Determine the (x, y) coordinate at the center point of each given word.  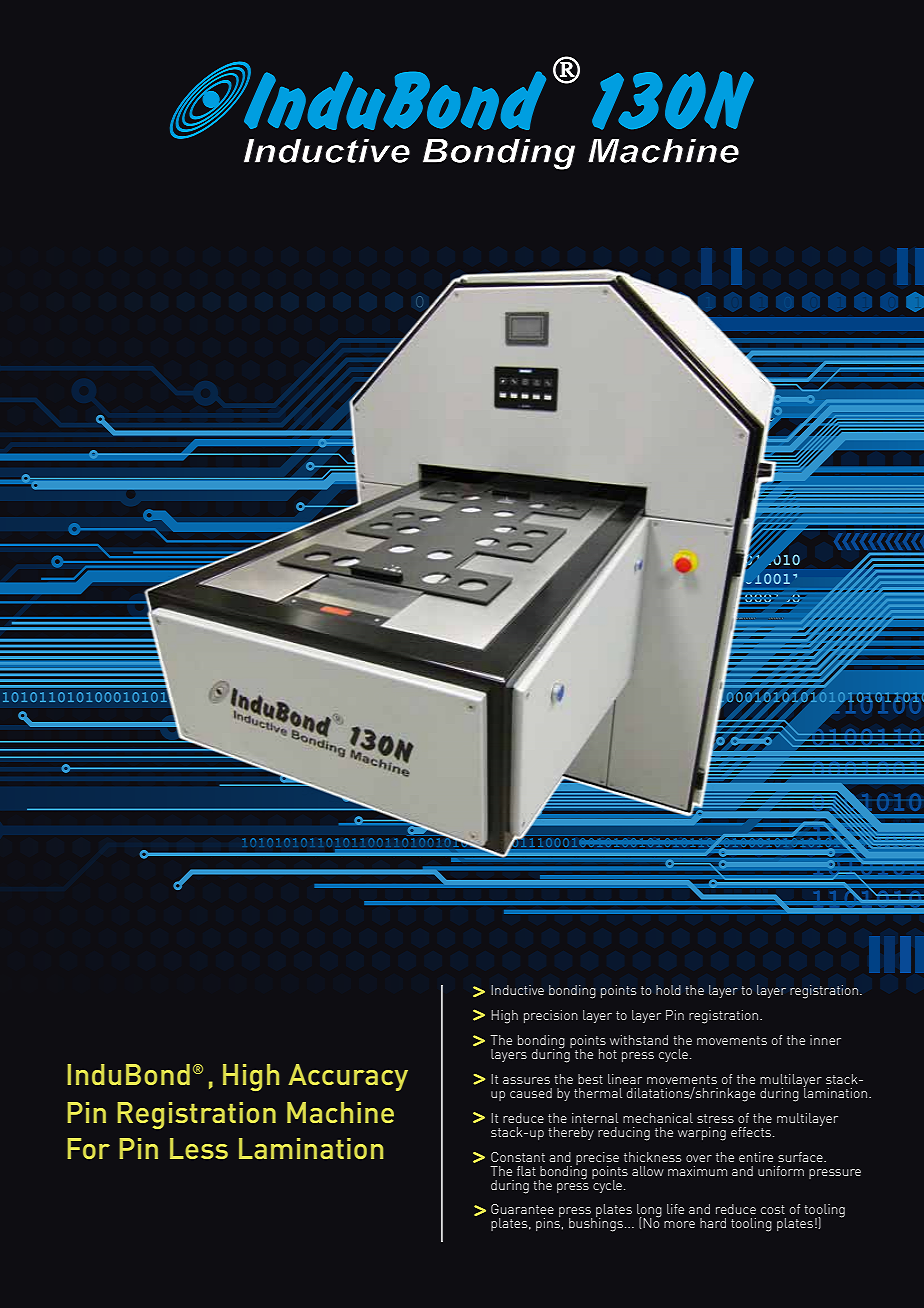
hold (668, 990)
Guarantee (522, 1209)
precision (551, 1016)
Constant (518, 1157)
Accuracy (348, 1077)
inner (825, 1040)
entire (756, 1157)
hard (713, 1223)
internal (595, 1118)
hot (608, 1054)
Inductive (517, 990)
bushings (596, 1224)
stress (715, 1118)
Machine (340, 1112)
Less (199, 1148)
